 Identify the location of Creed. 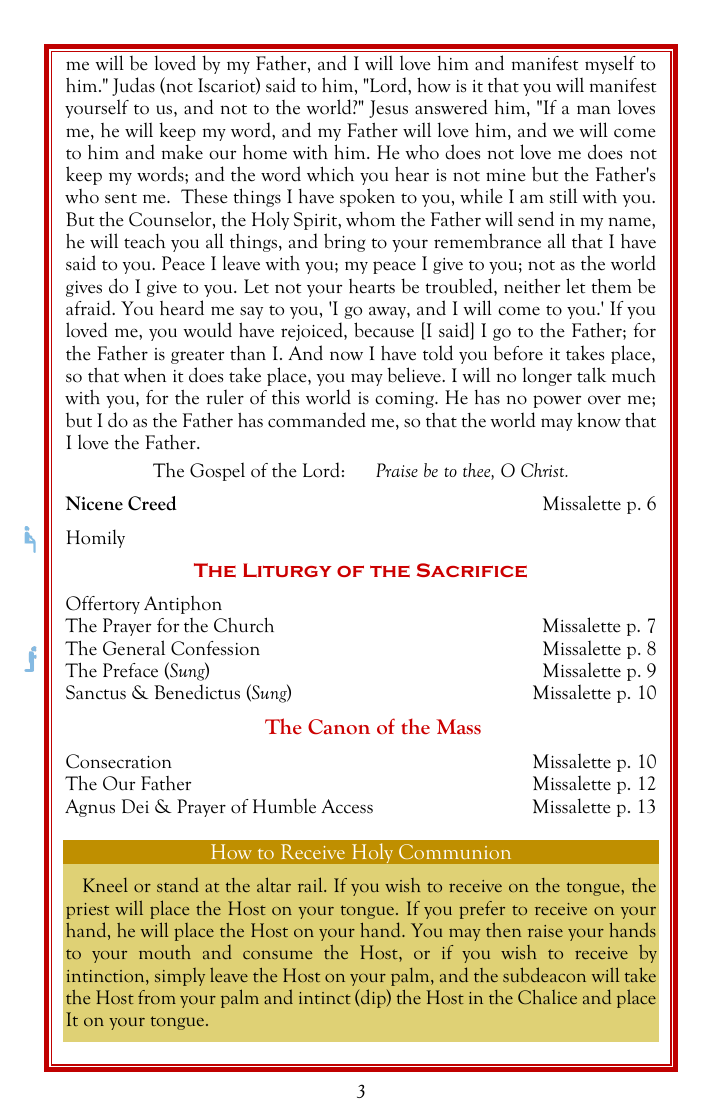
(152, 503).
